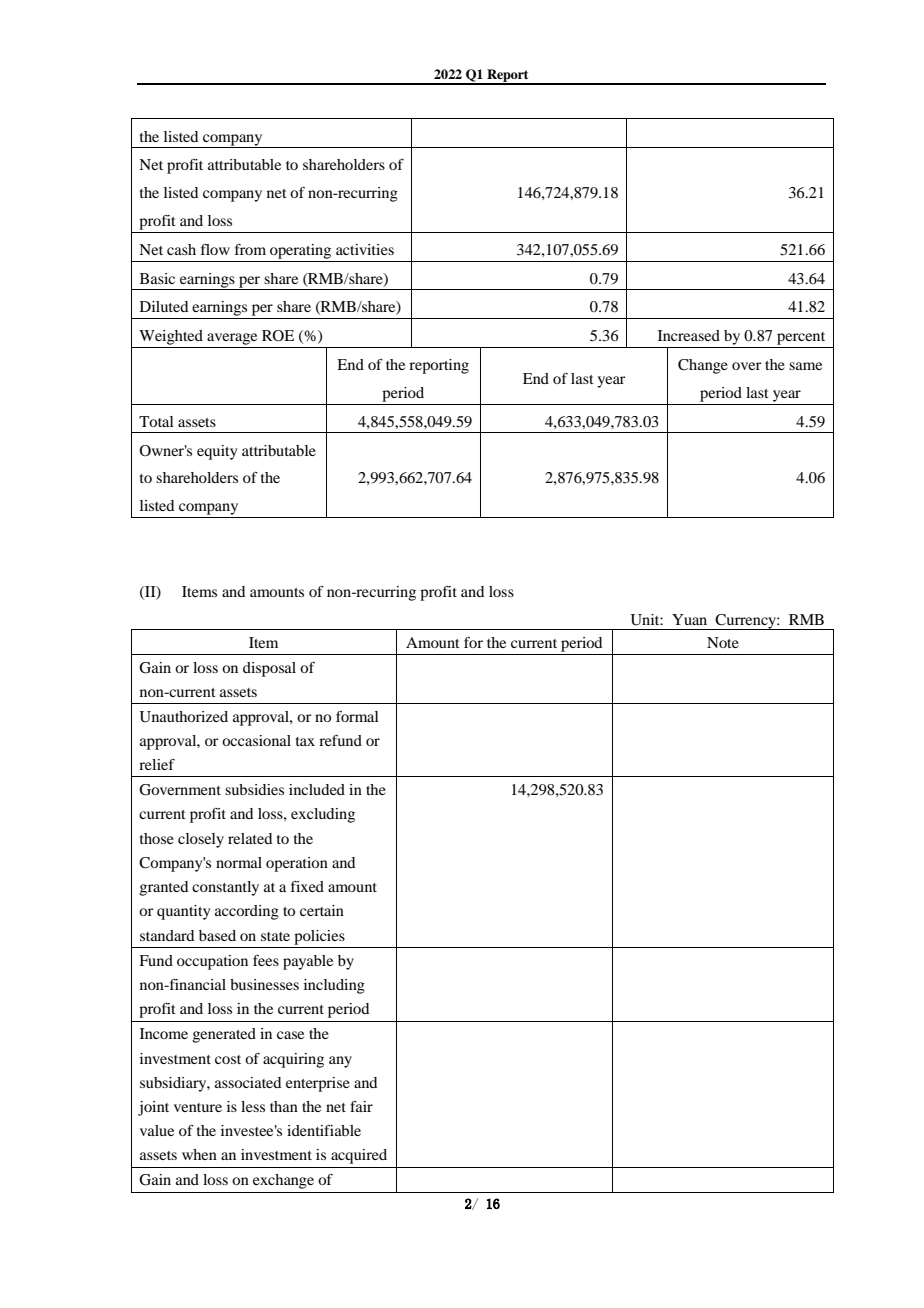 The width and height of the document is (924, 1308). Describe the element at coordinates (184, 717) in the document. I see `Unauthorized` at that location.
